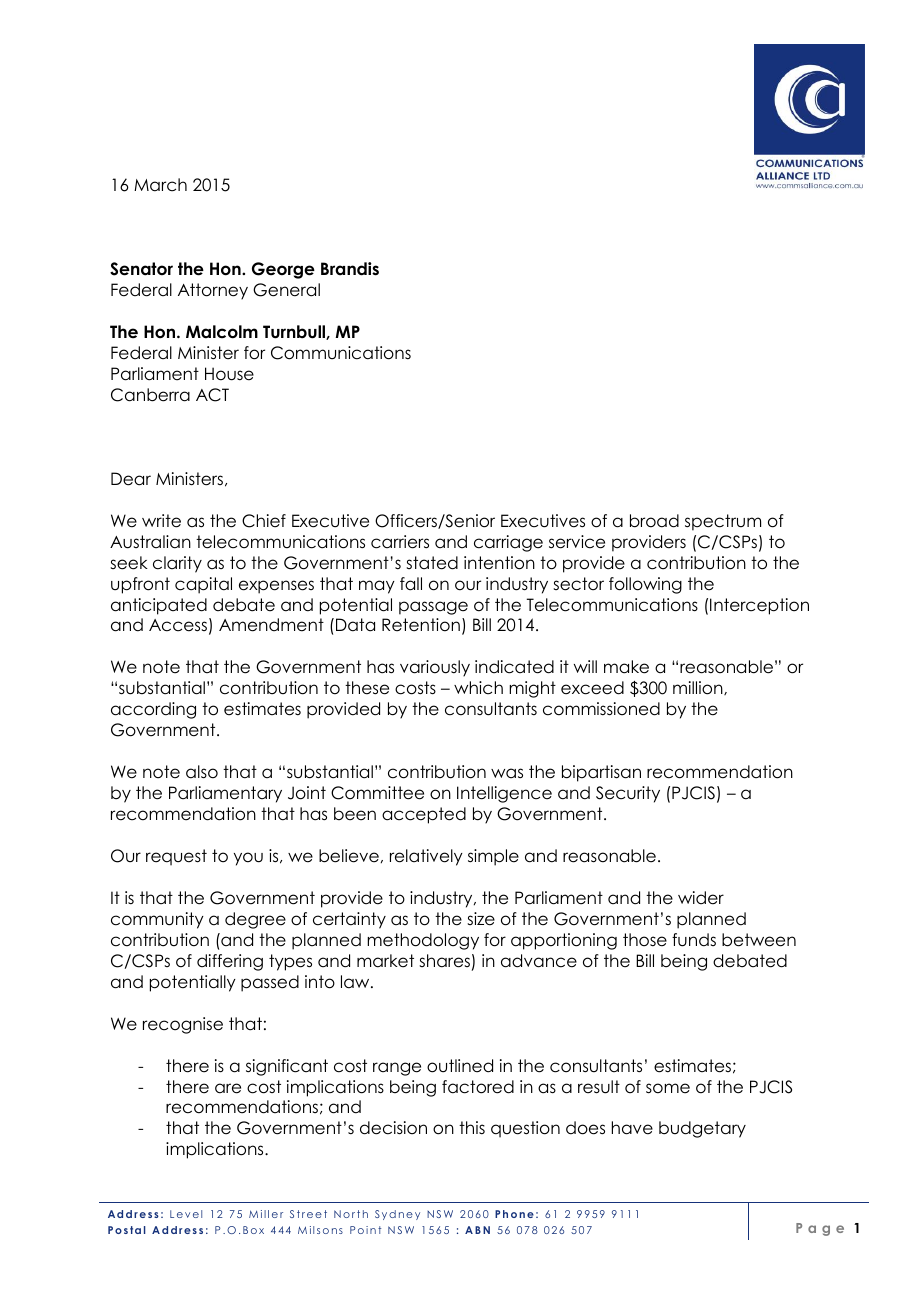 This screenshot has height=1308, width=924. What do you see at coordinates (286, 290) in the screenshot?
I see `General` at bounding box center [286, 290].
